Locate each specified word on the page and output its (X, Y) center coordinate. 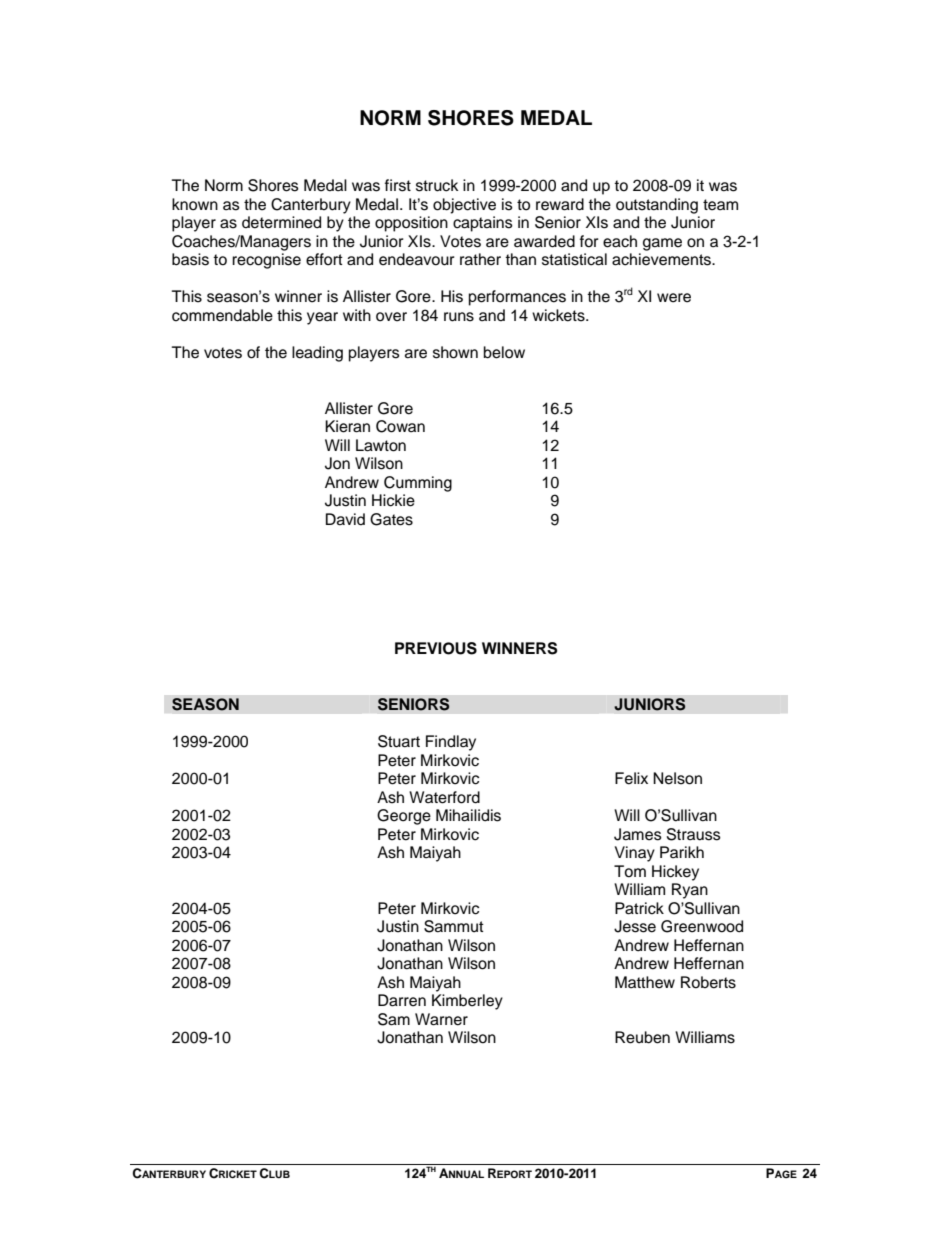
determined (281, 222)
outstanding (657, 206)
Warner (441, 1019)
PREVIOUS (436, 648)
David (345, 519)
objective (464, 206)
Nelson (677, 778)
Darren (402, 1000)
